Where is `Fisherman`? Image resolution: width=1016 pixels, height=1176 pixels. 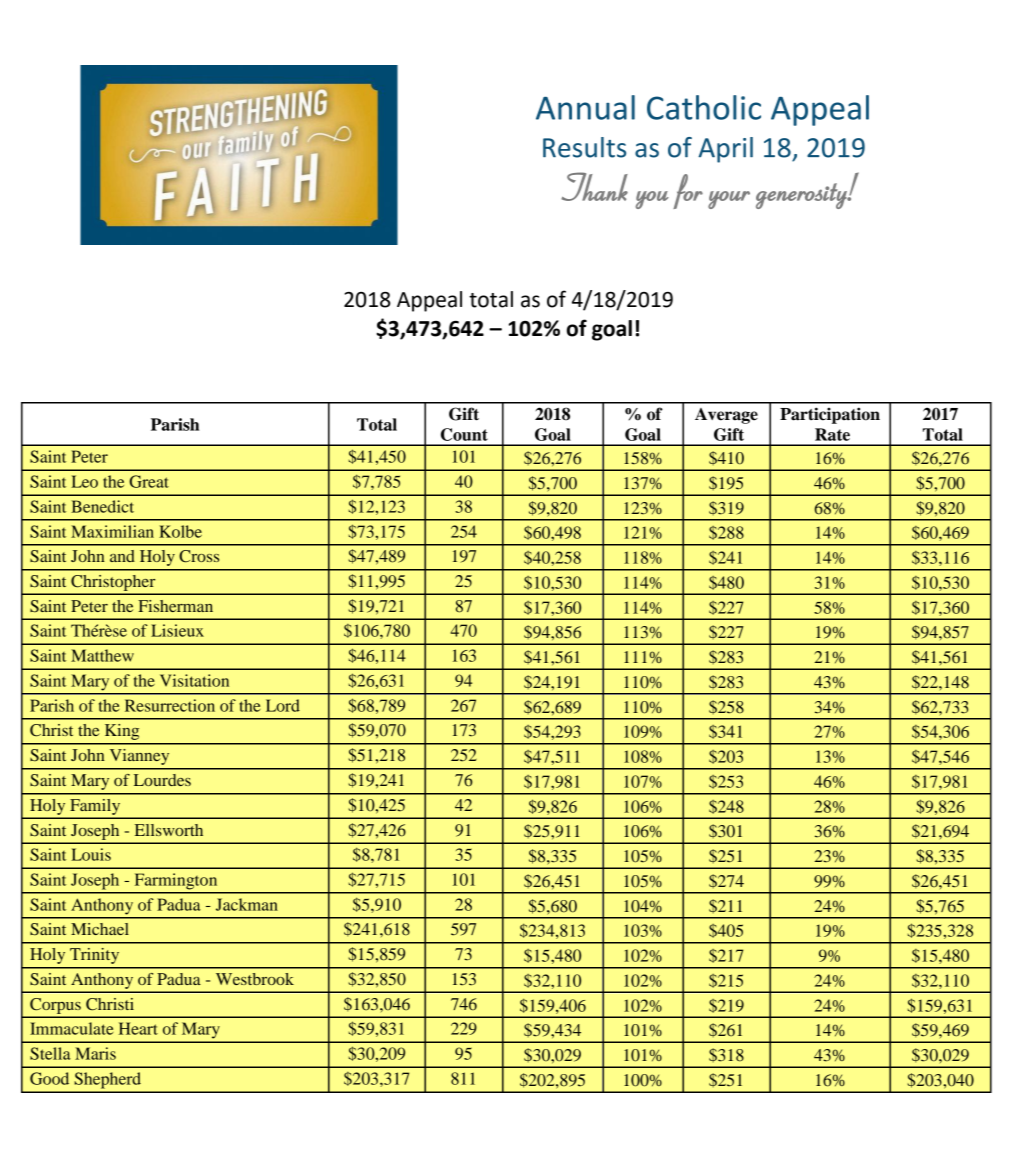
Fisherman is located at coordinates (175, 606).
